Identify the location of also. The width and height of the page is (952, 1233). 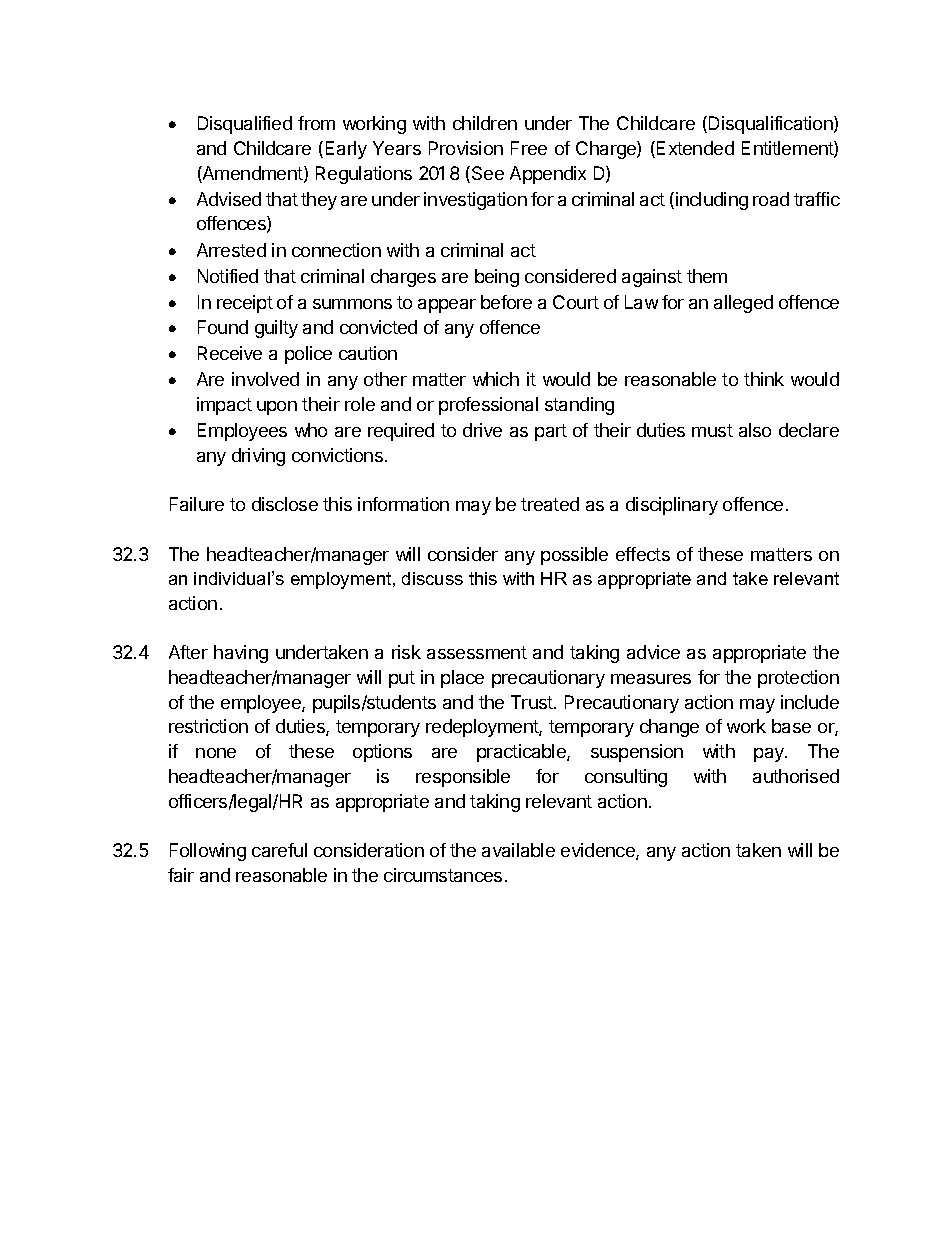
(755, 430).
